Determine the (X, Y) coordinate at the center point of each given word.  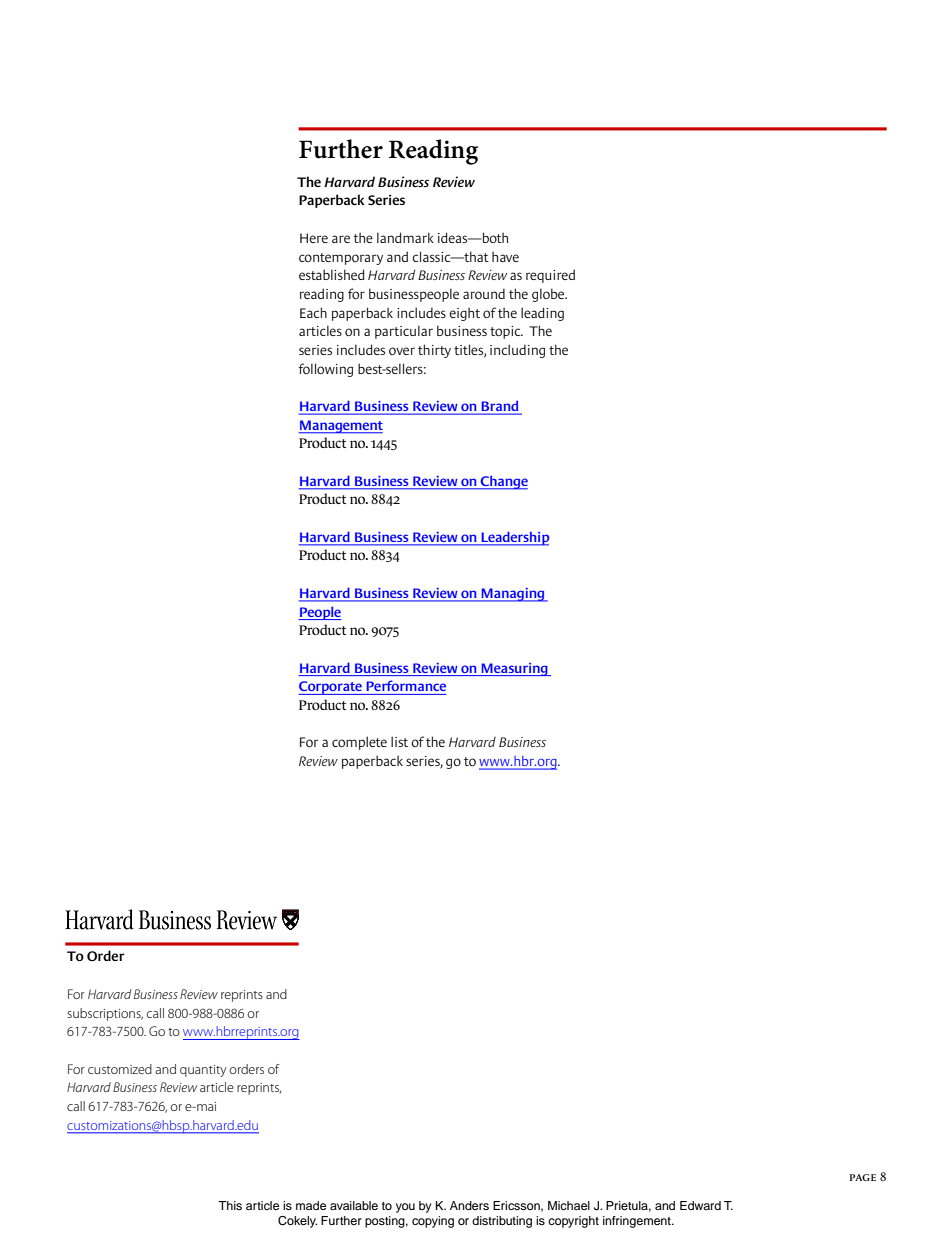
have (505, 256)
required (550, 276)
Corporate (331, 688)
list (399, 741)
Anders (469, 1205)
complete (359, 743)
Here (314, 238)
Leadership (514, 538)
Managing (513, 595)
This (230, 1205)
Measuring (515, 669)
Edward (700, 1205)
